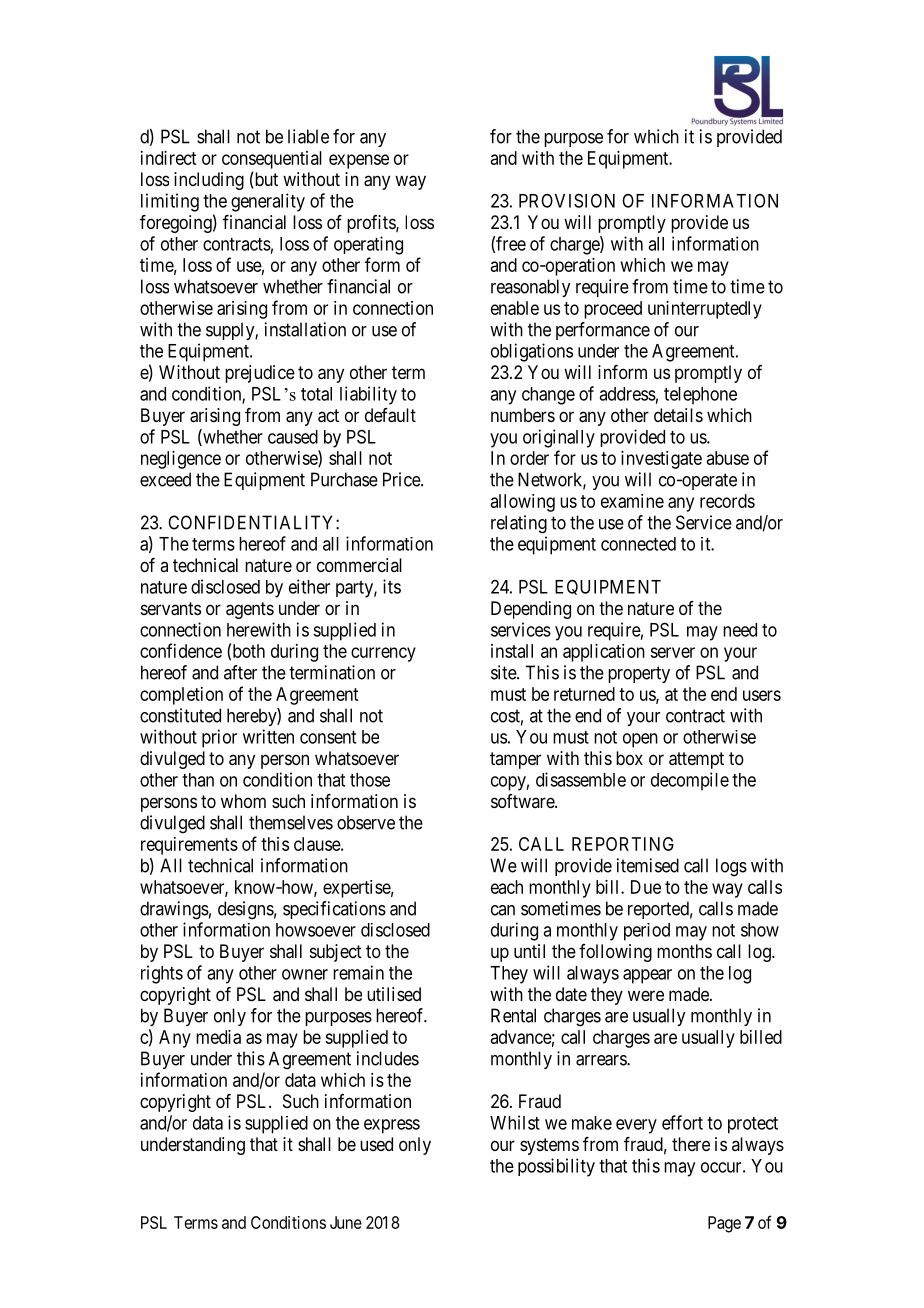 This document has width=924, height=1308. I want to click on June, so click(346, 1222).
